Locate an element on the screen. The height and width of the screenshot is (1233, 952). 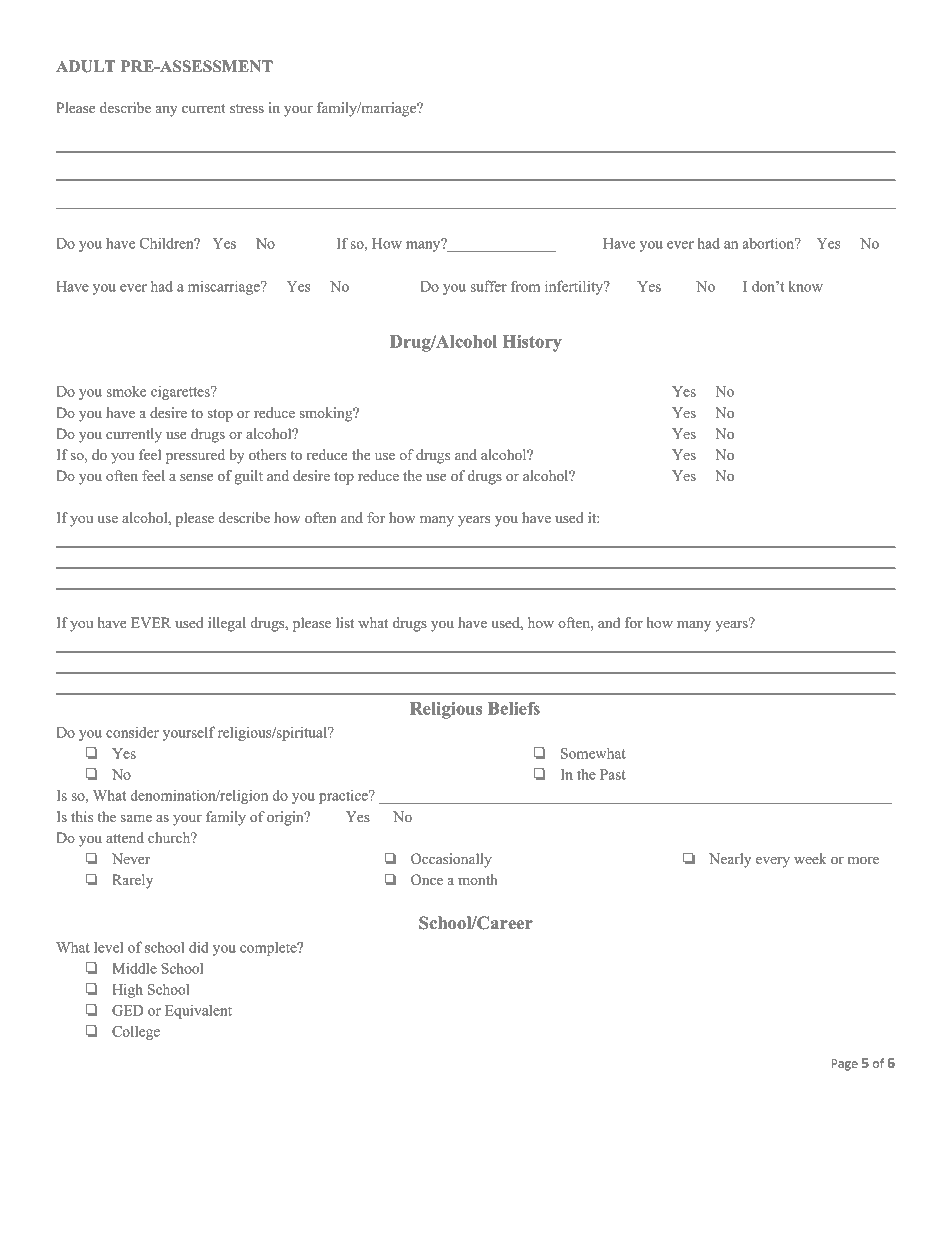
Past is located at coordinates (613, 774).
